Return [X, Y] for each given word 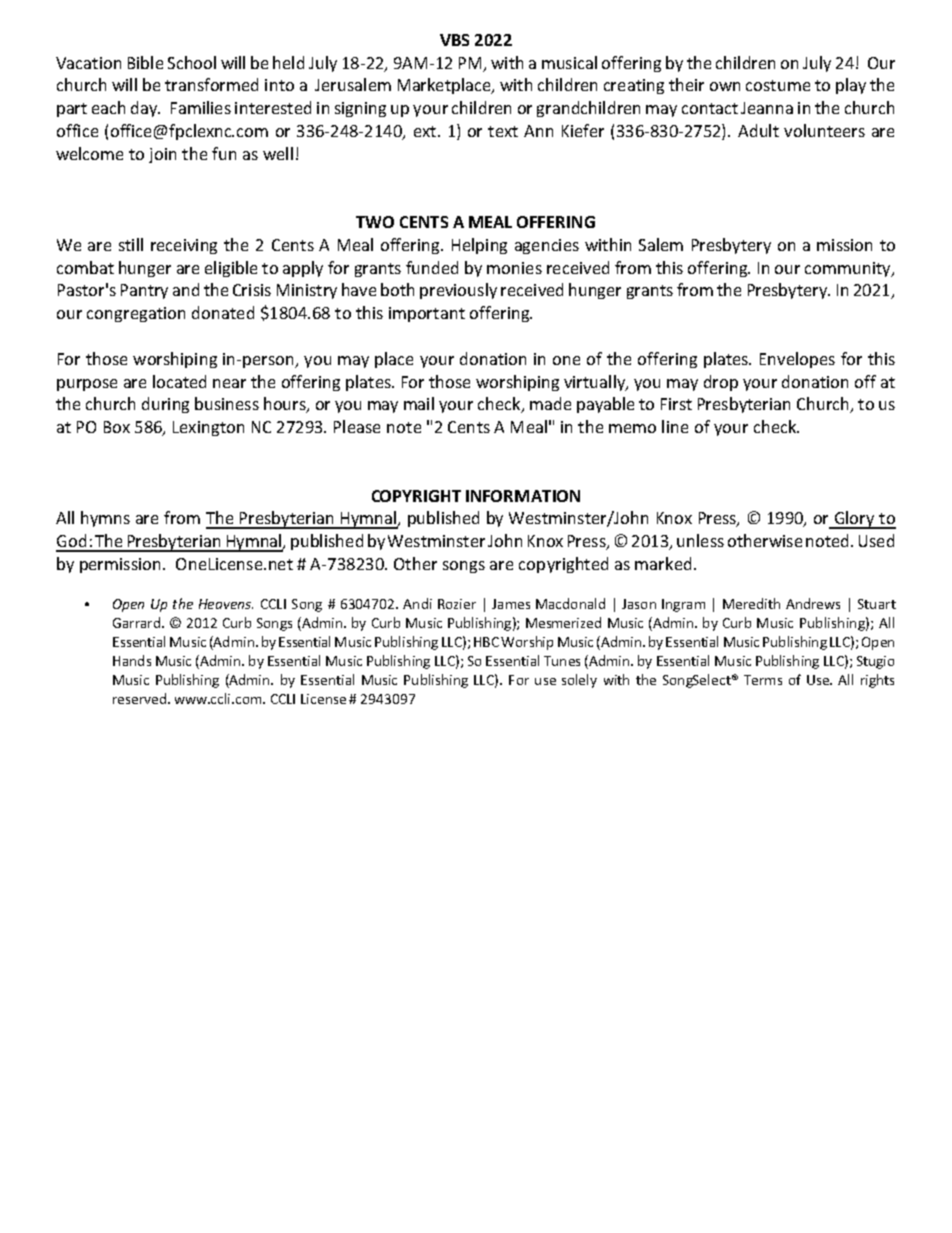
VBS [454, 40]
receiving [184, 246]
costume [778, 85]
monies [514, 268]
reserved [139, 698]
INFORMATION [523, 496]
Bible [145, 62]
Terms [763, 680]
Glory [854, 520]
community [849, 269]
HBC [486, 642]
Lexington [208, 428]
